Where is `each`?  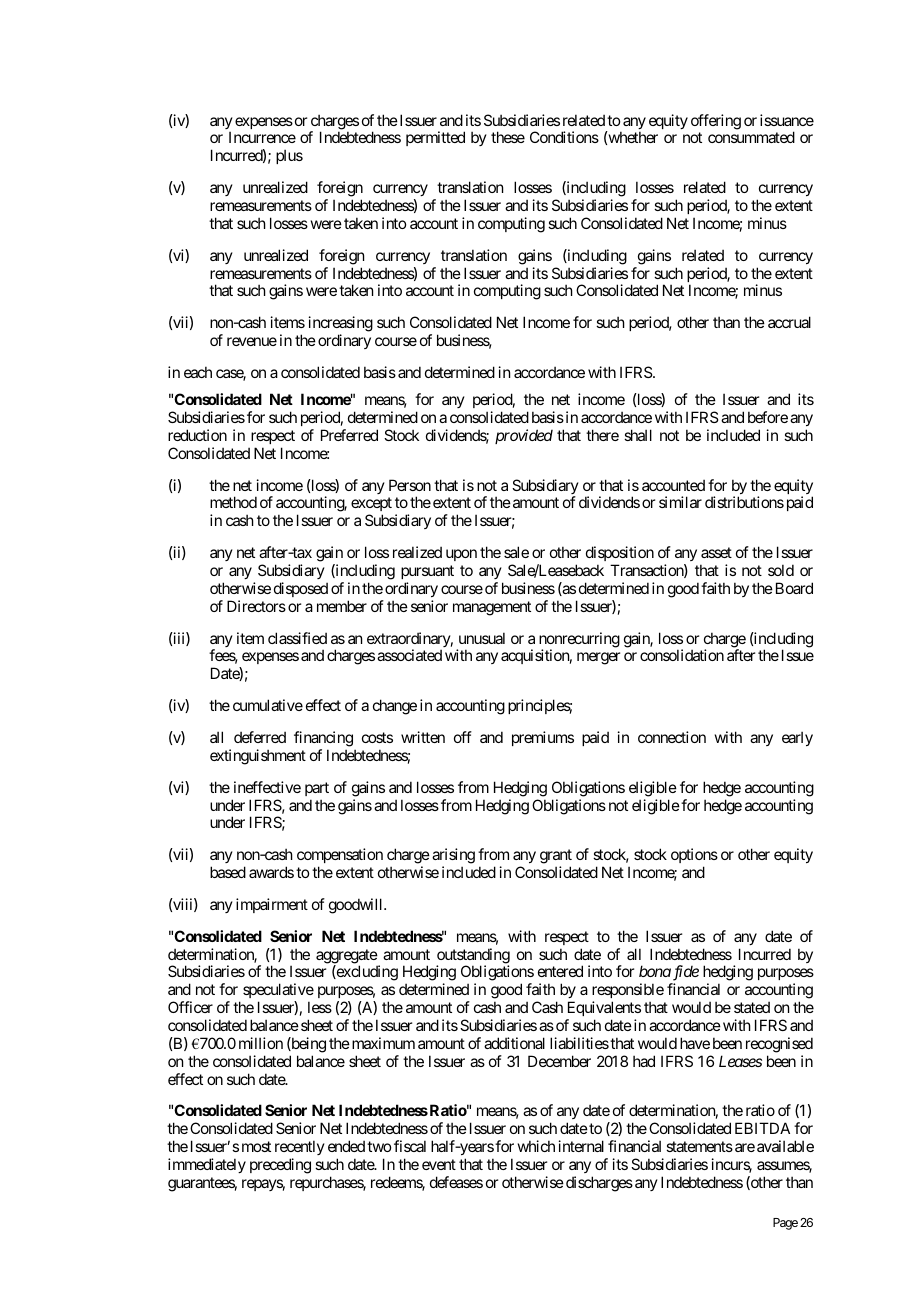
each is located at coordinates (198, 372).
